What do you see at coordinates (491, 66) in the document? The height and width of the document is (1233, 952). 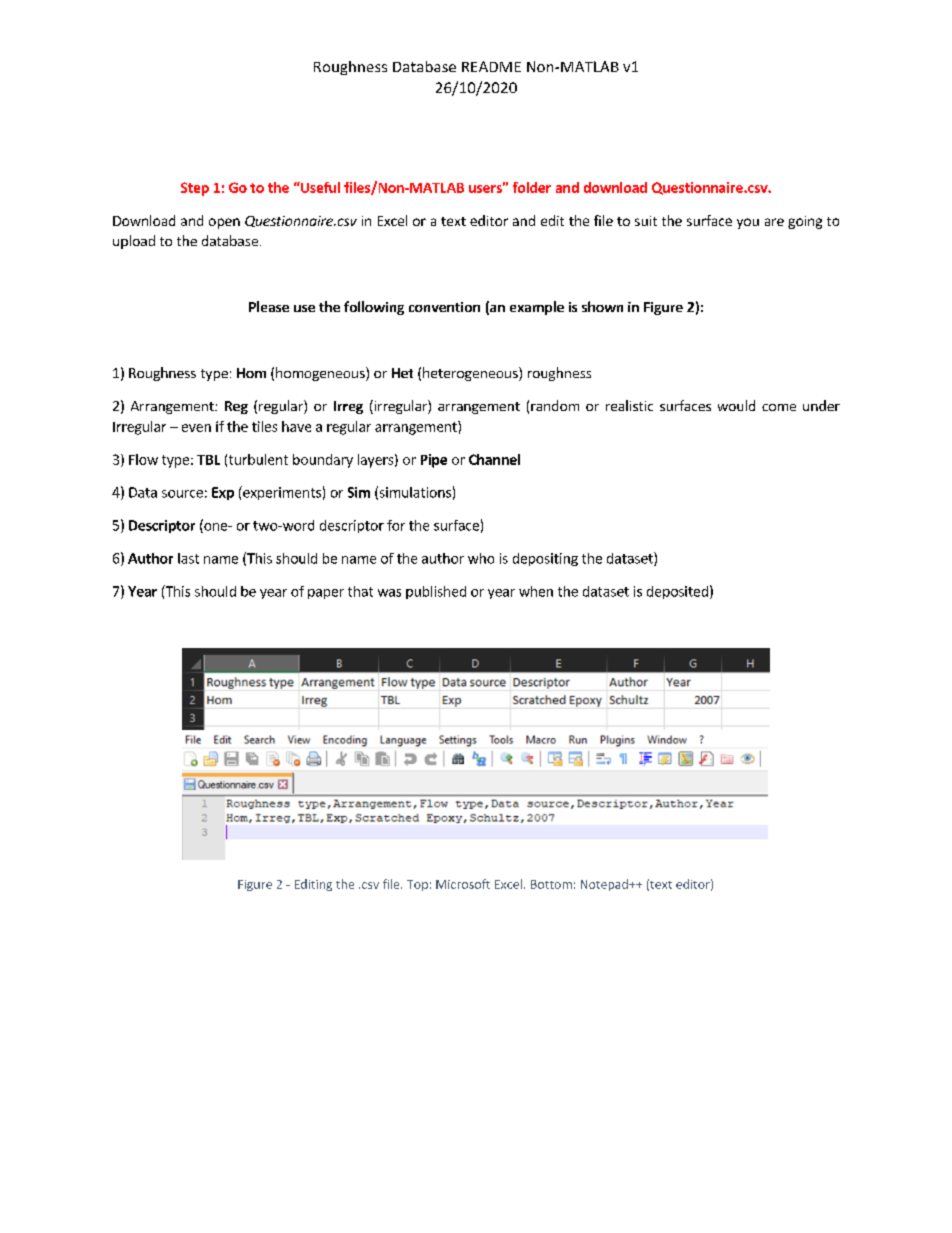 I see `README` at bounding box center [491, 66].
